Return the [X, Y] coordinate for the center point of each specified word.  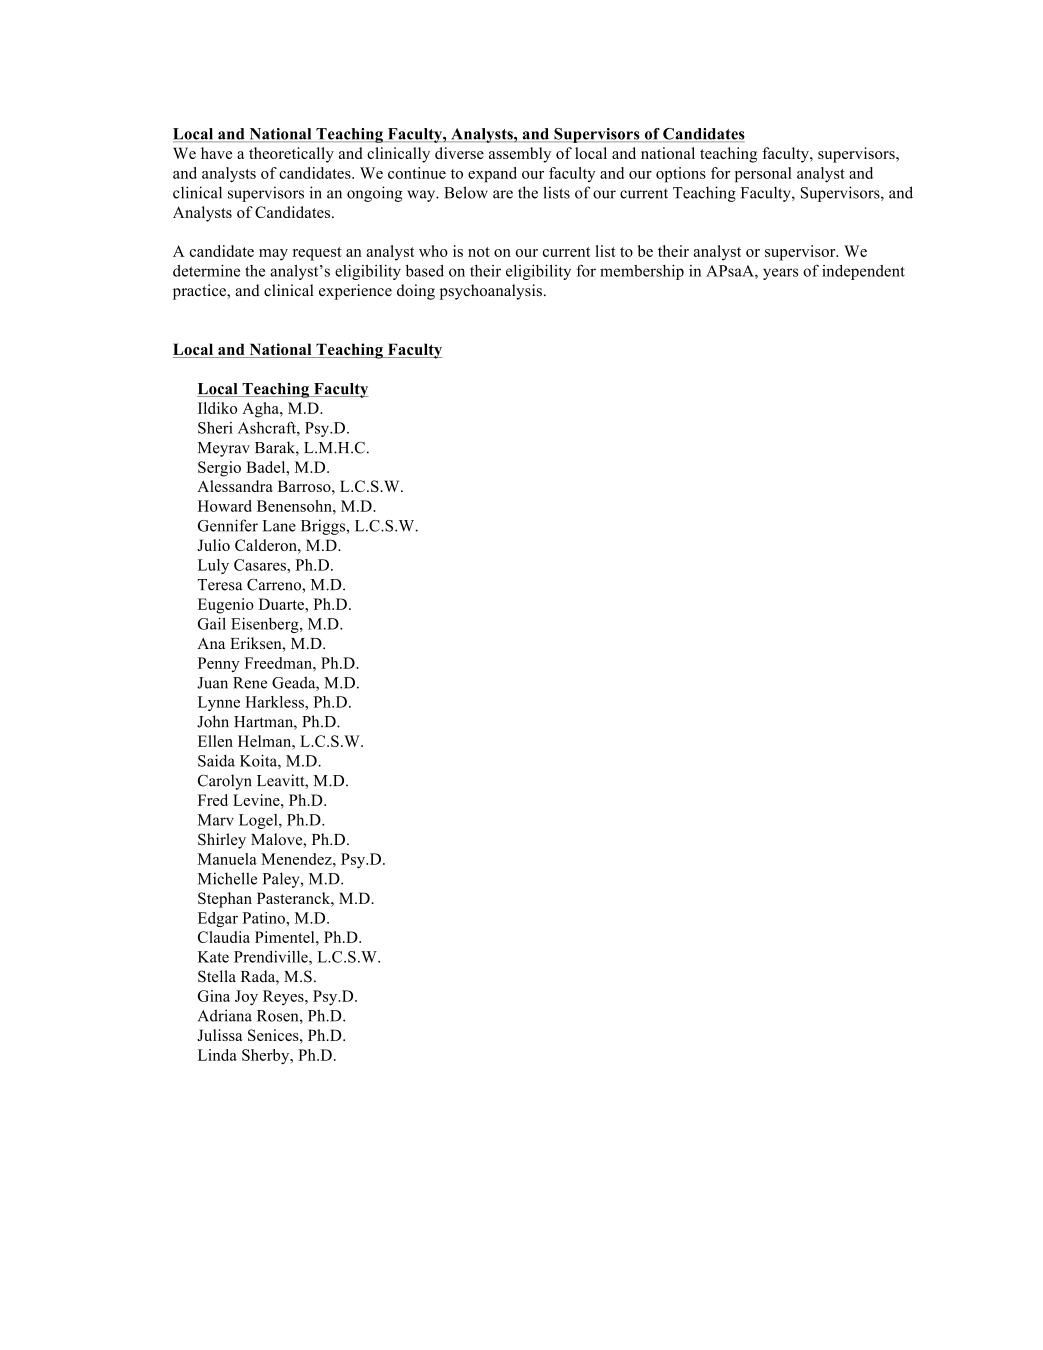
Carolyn [225, 782]
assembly [520, 155]
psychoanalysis [491, 292]
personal [763, 175]
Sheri [215, 428]
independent [863, 272]
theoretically [291, 155]
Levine [257, 800]
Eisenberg [266, 625]
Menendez [297, 859]
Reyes [284, 997]
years [780, 274]
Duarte [282, 604]
